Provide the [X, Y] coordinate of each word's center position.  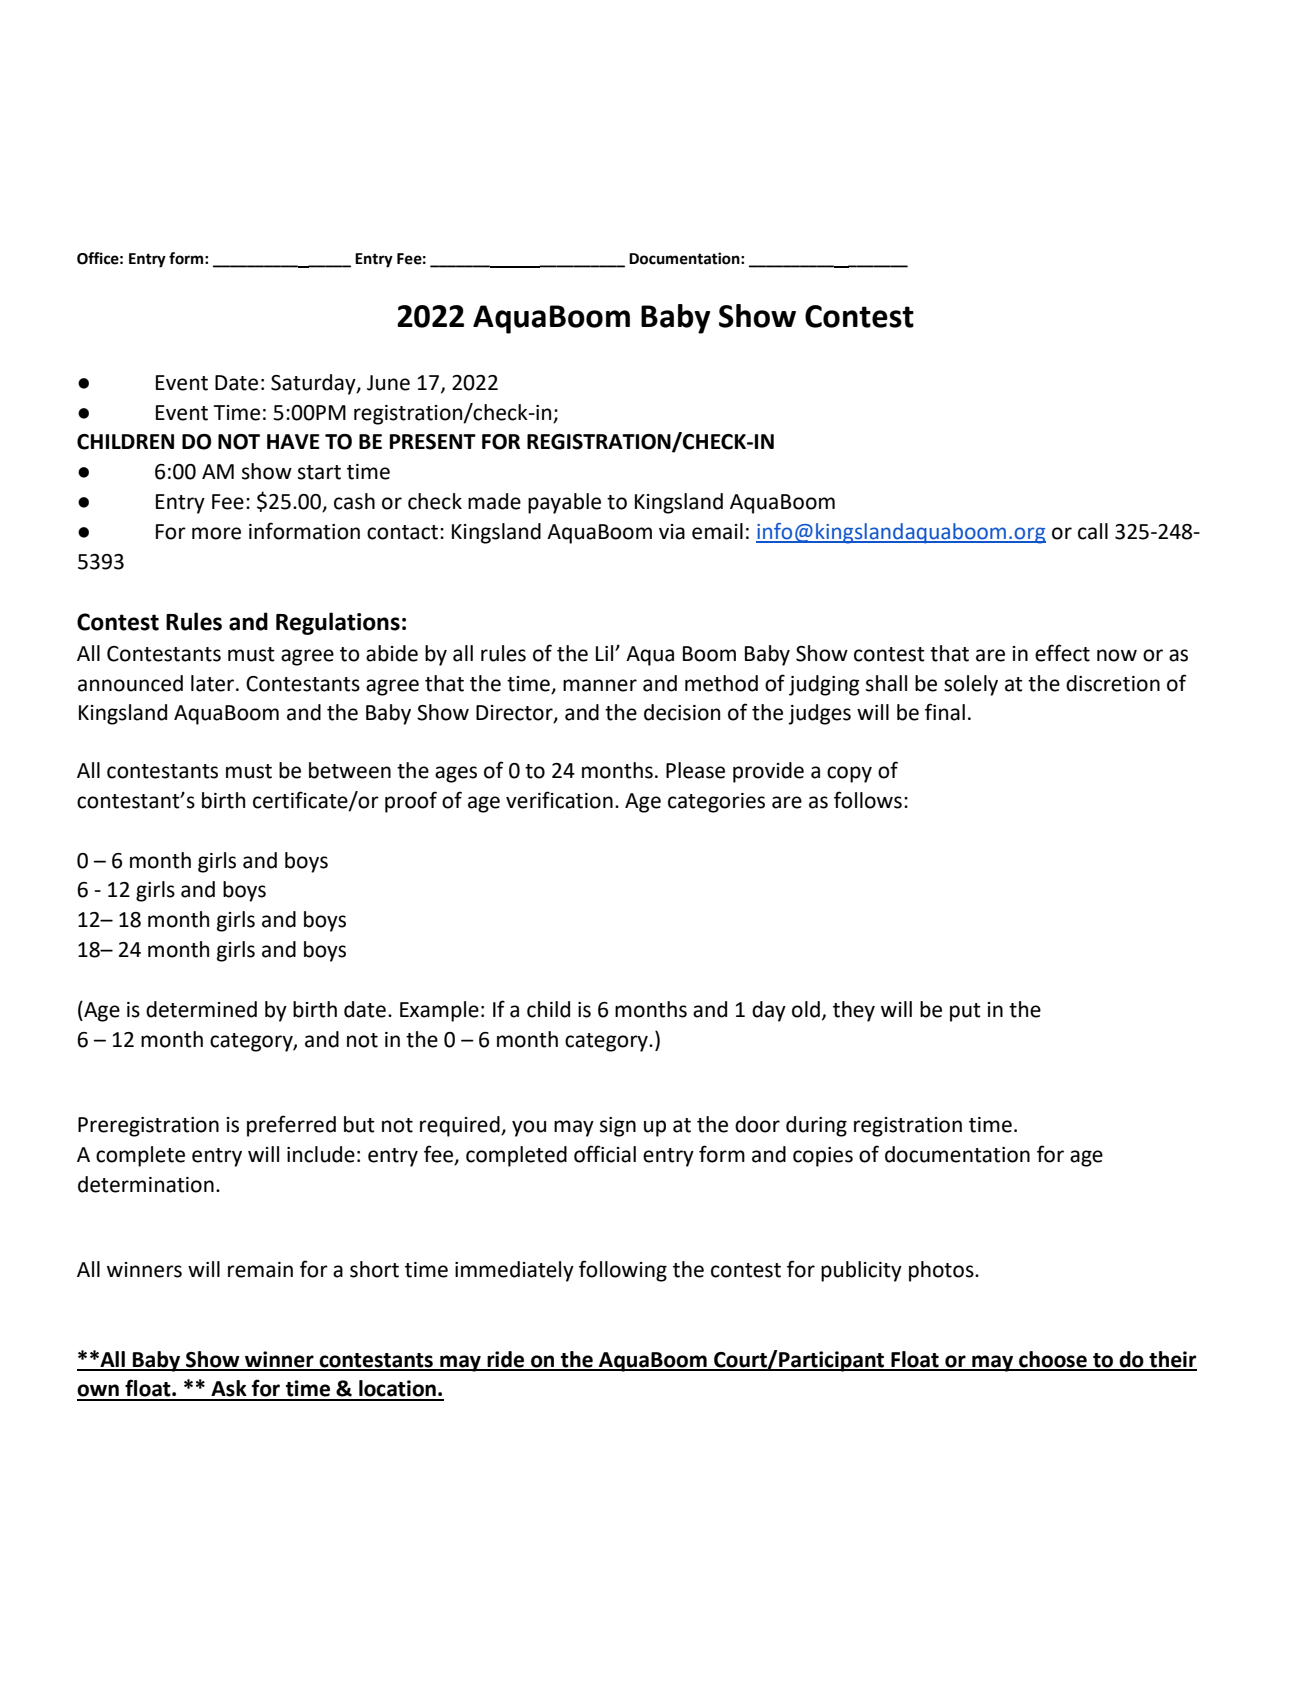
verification [559, 800]
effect [1062, 653]
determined [201, 1009]
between [350, 770]
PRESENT [433, 442]
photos [942, 1271]
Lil [606, 653]
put [965, 1012]
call [1093, 531]
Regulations [338, 623]
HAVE [293, 441]
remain [260, 1270]
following [623, 1271]
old [806, 1009]
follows [868, 800]
